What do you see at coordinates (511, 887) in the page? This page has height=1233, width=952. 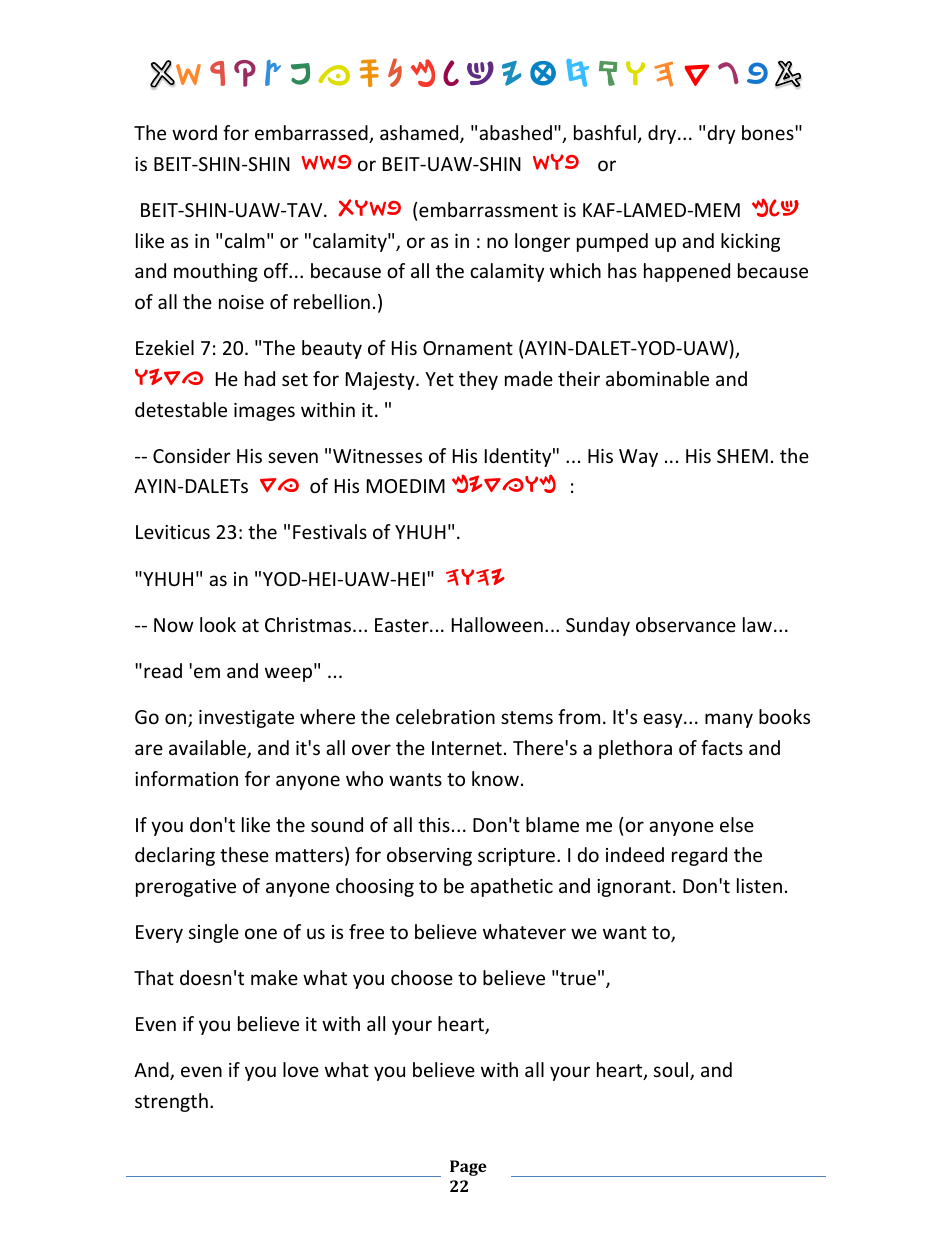 I see `apathetic` at bounding box center [511, 887].
